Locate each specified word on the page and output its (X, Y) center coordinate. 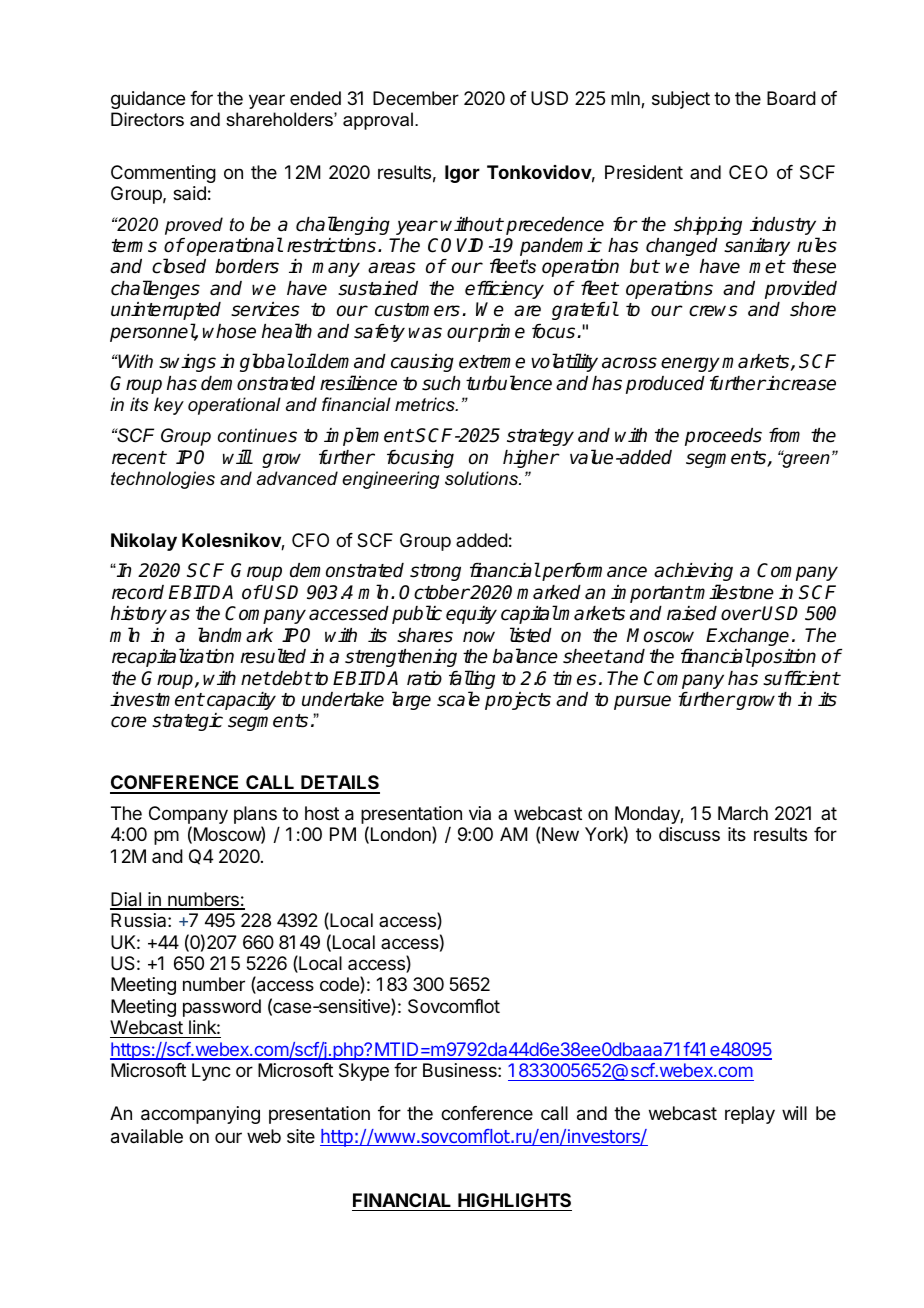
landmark (235, 635)
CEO (748, 172)
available (147, 1136)
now (479, 637)
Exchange (747, 638)
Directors (147, 119)
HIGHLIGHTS (514, 1200)
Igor (462, 174)
